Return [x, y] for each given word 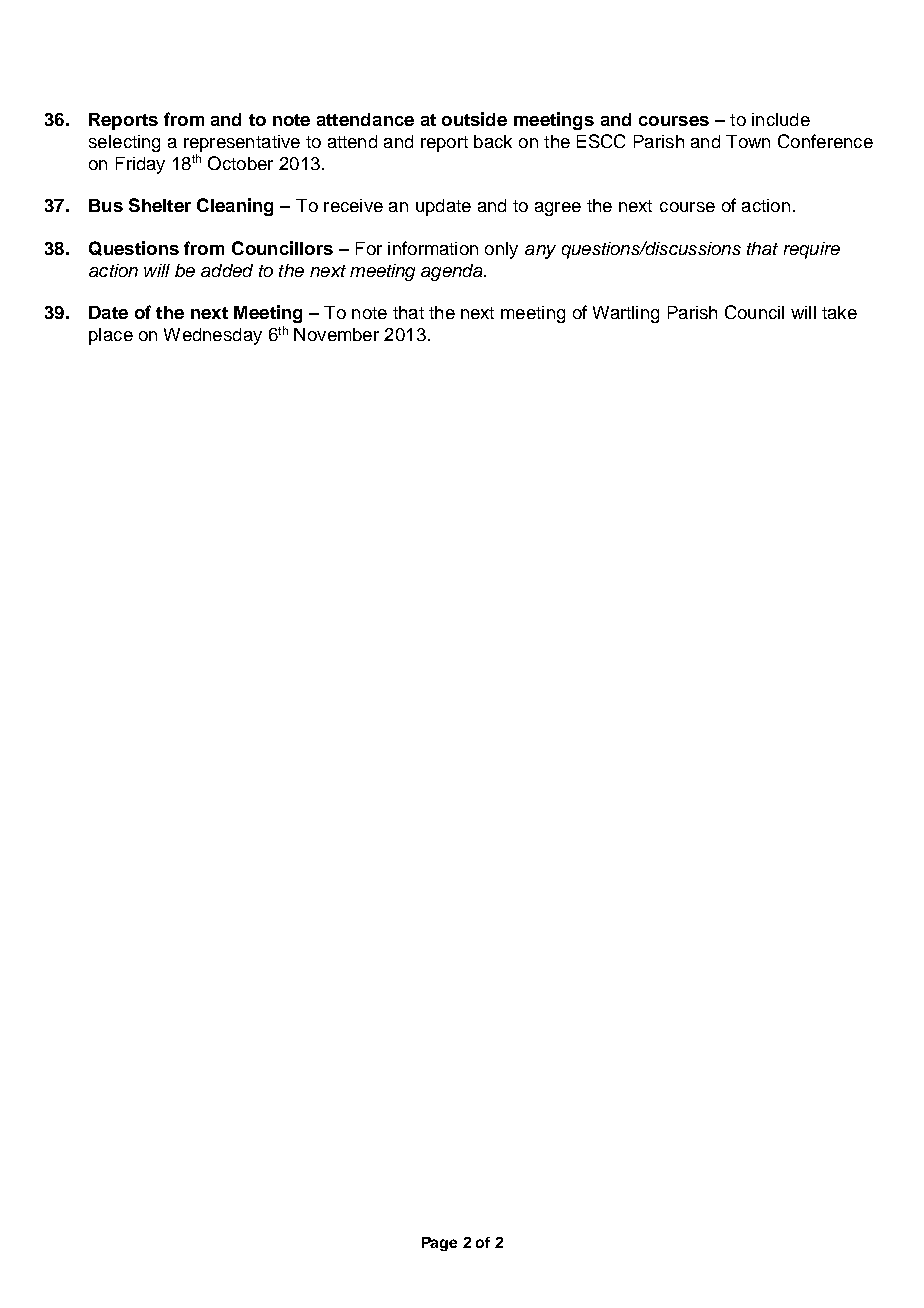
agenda [453, 272]
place [111, 336]
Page [439, 1244]
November [336, 334]
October [240, 163]
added [227, 270]
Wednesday [213, 336]
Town [748, 141]
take [839, 312]
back [493, 141]
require [812, 250]
